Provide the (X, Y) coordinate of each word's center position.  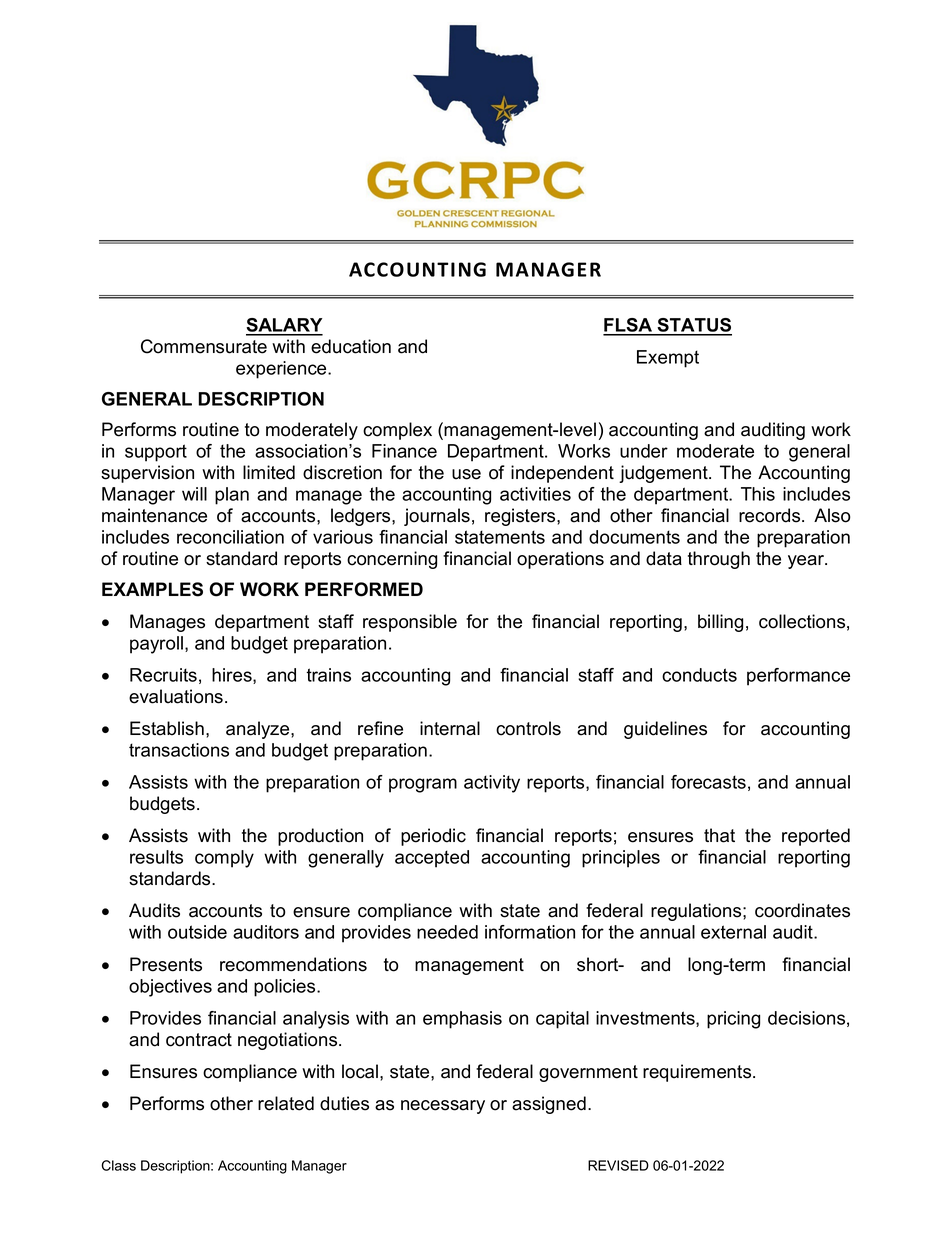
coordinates (802, 910)
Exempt (668, 359)
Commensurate (204, 346)
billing (720, 623)
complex (397, 431)
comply (224, 859)
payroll (156, 645)
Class (118, 1165)
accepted (432, 859)
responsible (410, 623)
